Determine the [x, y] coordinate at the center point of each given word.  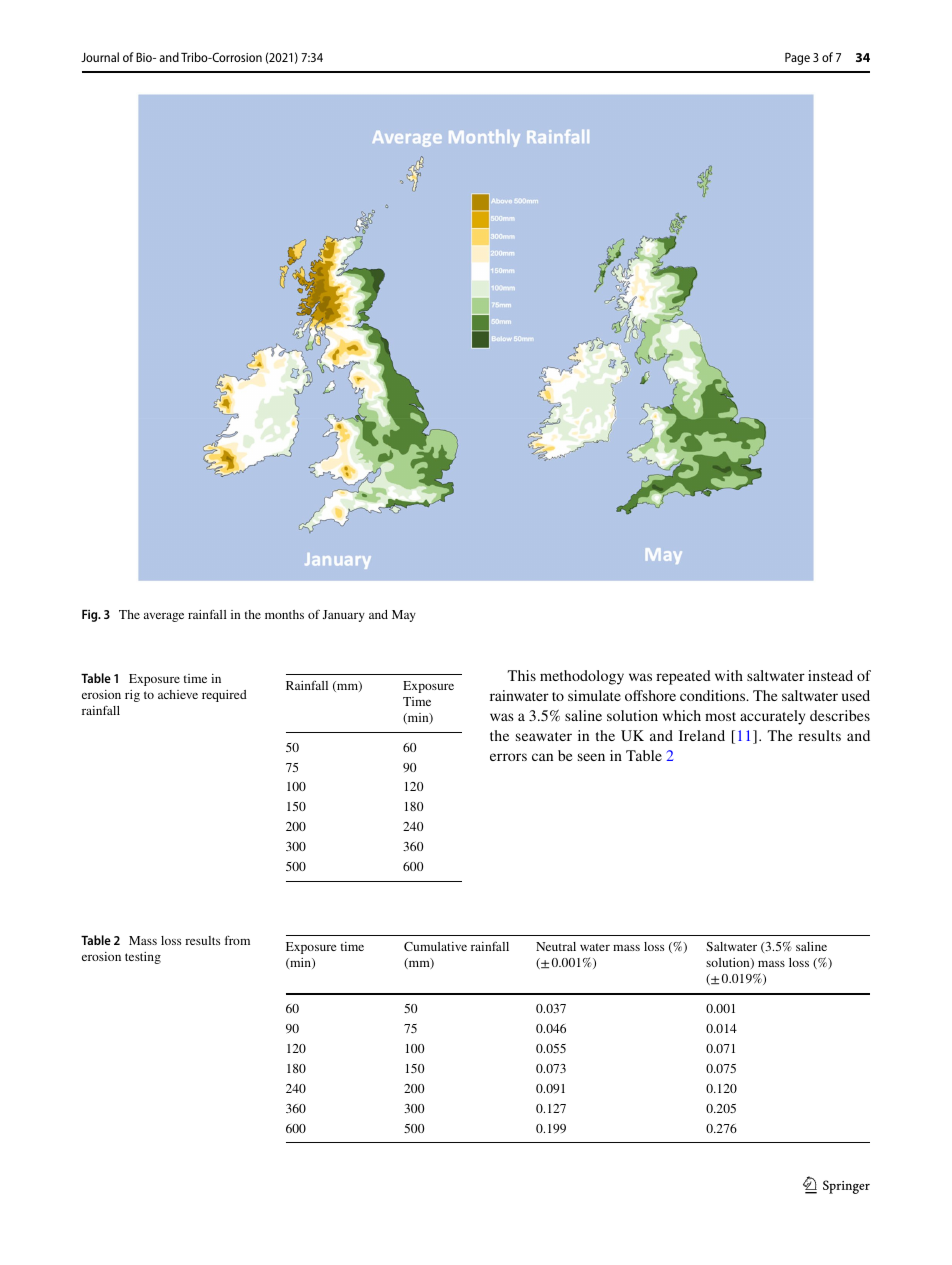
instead [830, 675]
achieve [178, 694]
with [729, 675]
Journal [100, 57]
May [404, 616]
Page [797, 58]
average [164, 617]
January [344, 616]
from [237, 940]
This [521, 675]
